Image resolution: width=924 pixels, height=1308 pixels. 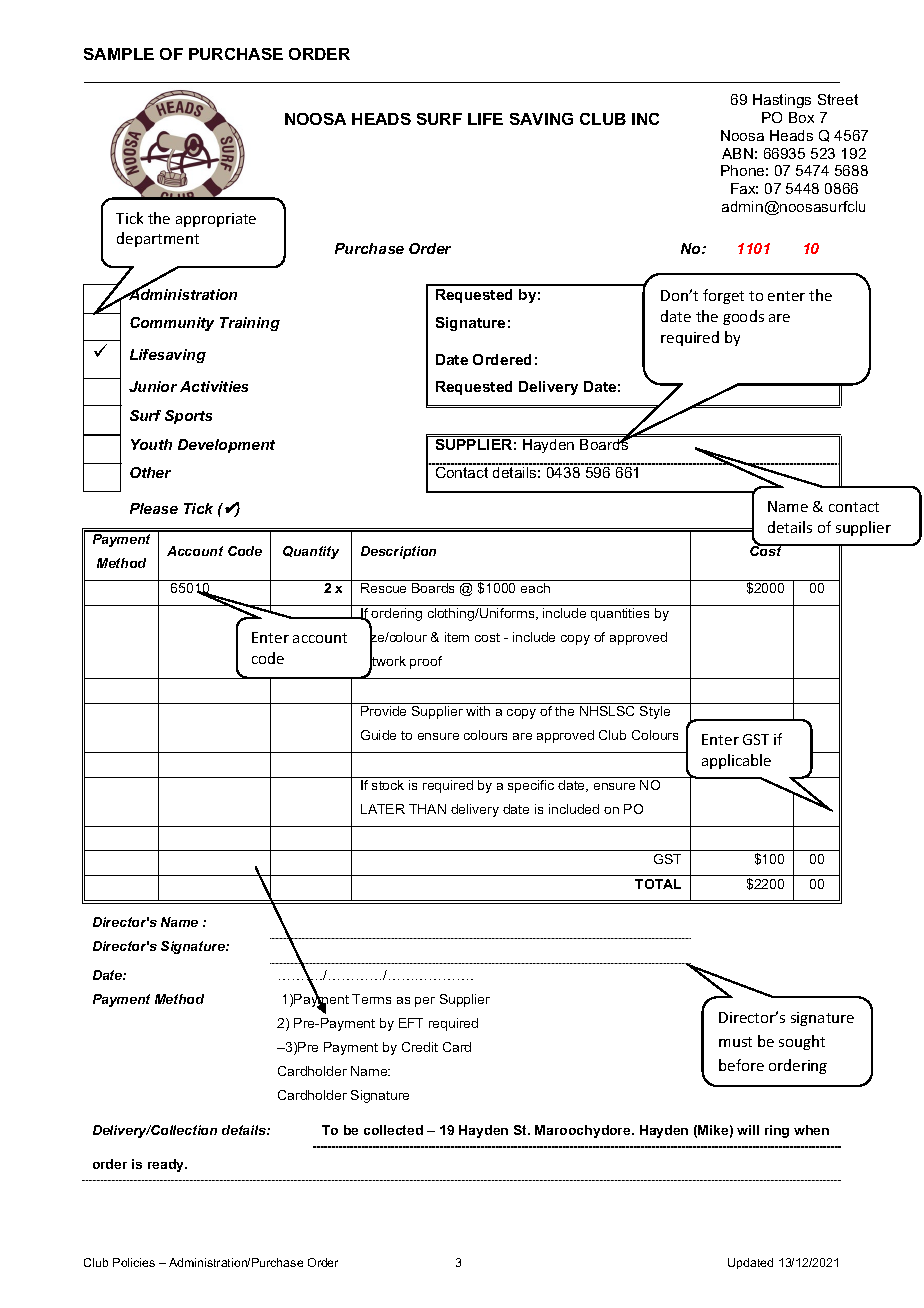 I want to click on ready, so click(x=167, y=1165).
